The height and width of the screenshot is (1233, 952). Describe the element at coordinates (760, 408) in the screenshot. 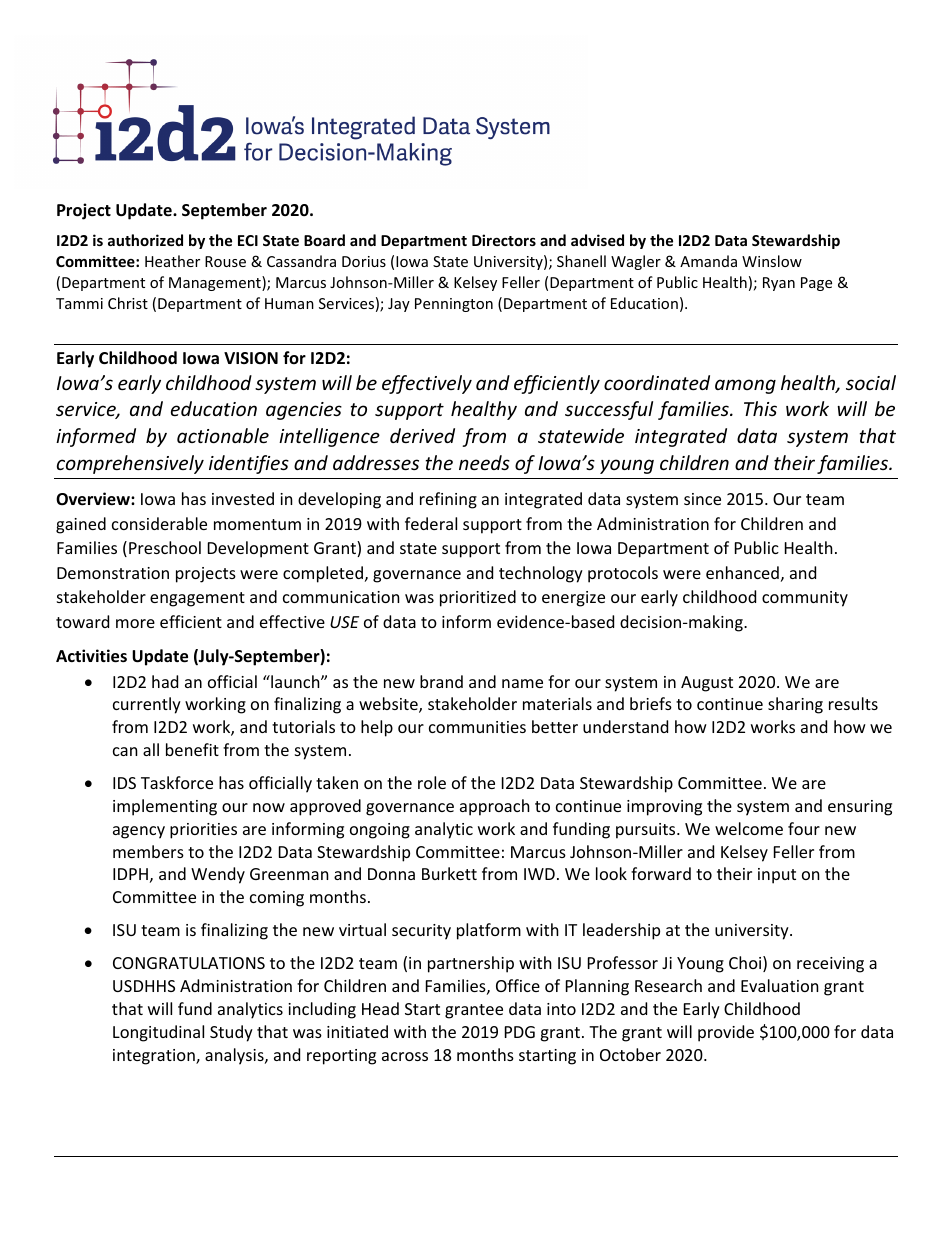

I see `This` at that location.
